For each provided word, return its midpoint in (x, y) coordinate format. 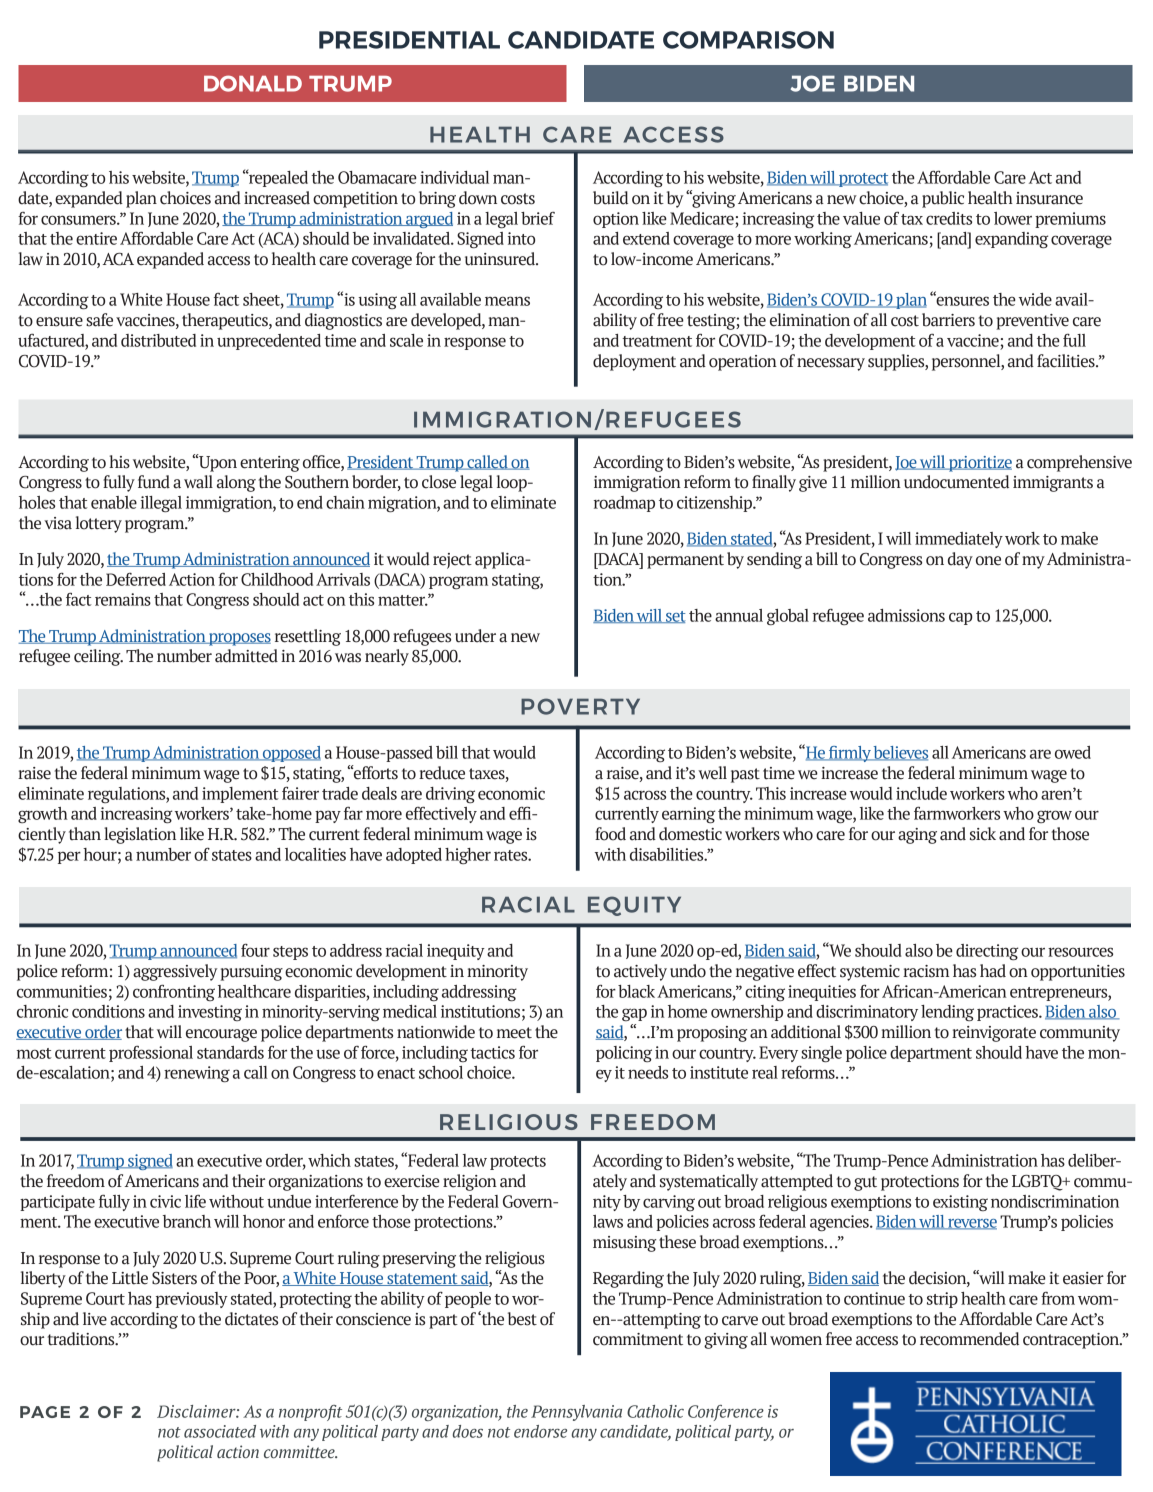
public (943, 199)
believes (900, 753)
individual (454, 177)
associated (220, 1431)
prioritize (979, 464)
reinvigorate (994, 1034)
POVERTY (580, 706)
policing (624, 1054)
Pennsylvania (576, 1413)
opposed (291, 754)
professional (151, 1054)
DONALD (253, 83)
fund (154, 482)
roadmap (624, 504)
